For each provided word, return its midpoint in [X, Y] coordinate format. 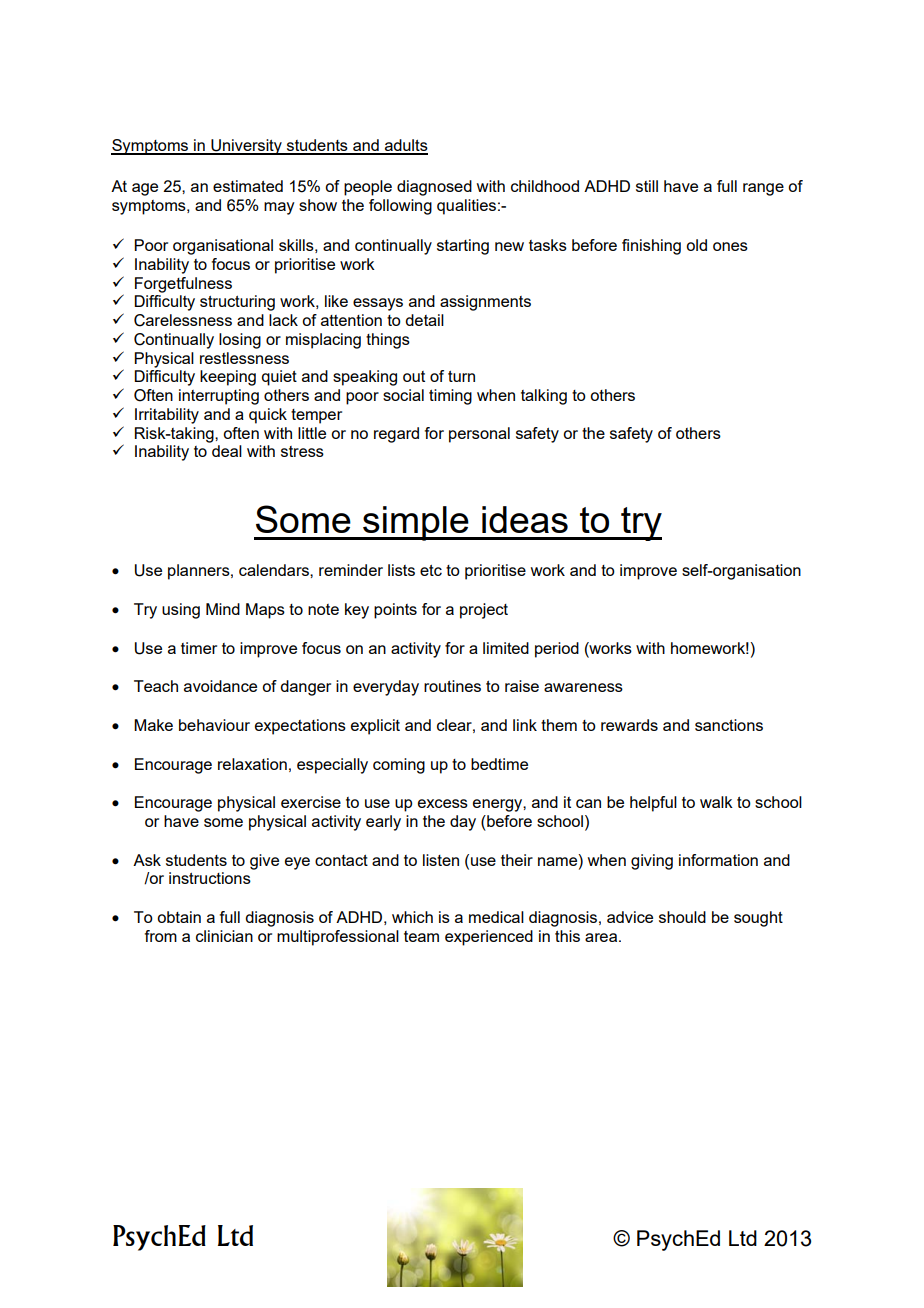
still [647, 186]
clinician [224, 936]
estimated [248, 186]
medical [496, 917]
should [682, 917]
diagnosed [434, 188]
